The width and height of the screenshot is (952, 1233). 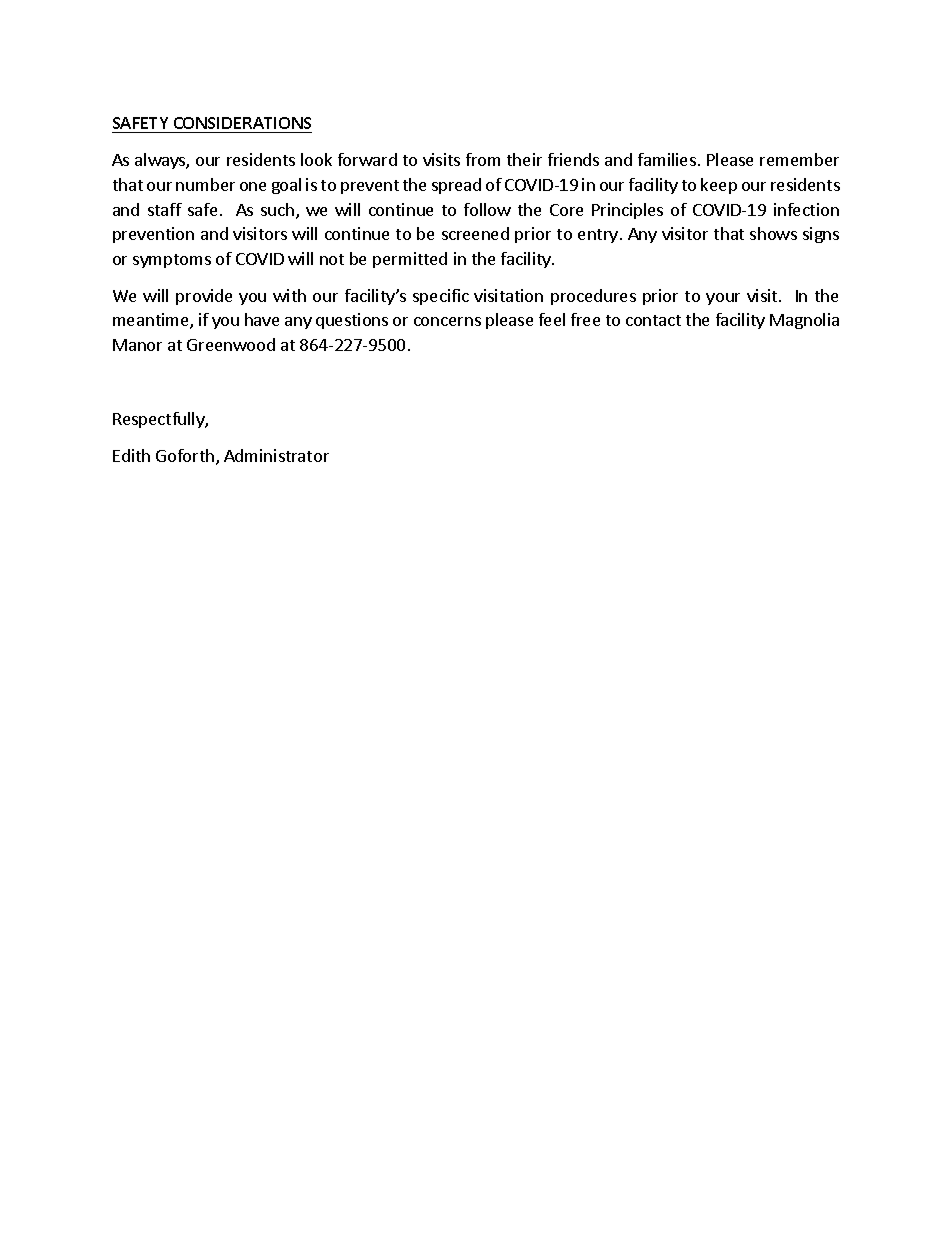 What do you see at coordinates (799, 159) in the screenshot?
I see `remember` at bounding box center [799, 159].
